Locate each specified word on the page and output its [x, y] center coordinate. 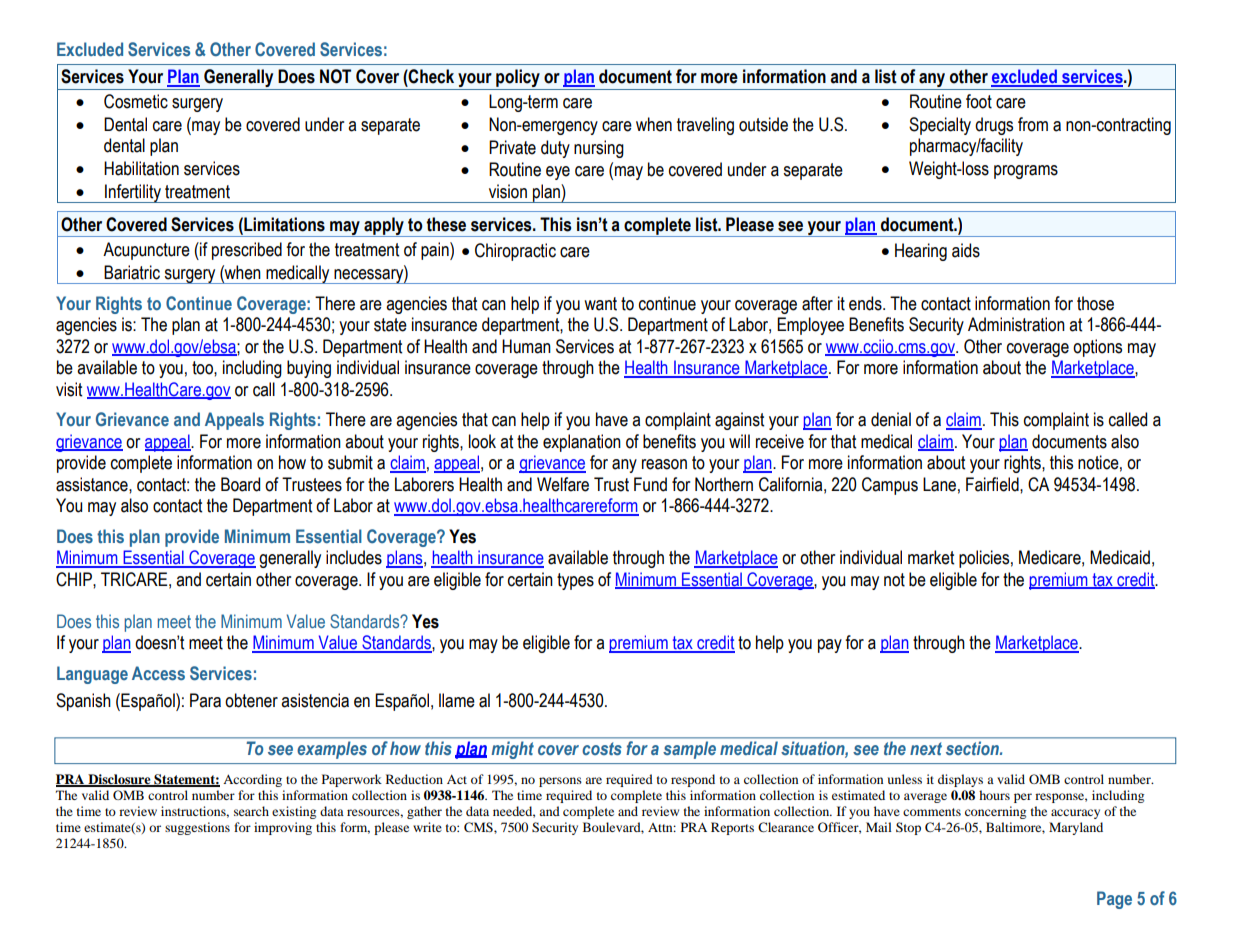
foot [979, 101]
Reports [732, 828]
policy [518, 79]
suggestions [197, 828]
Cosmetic [136, 101]
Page [1114, 900]
